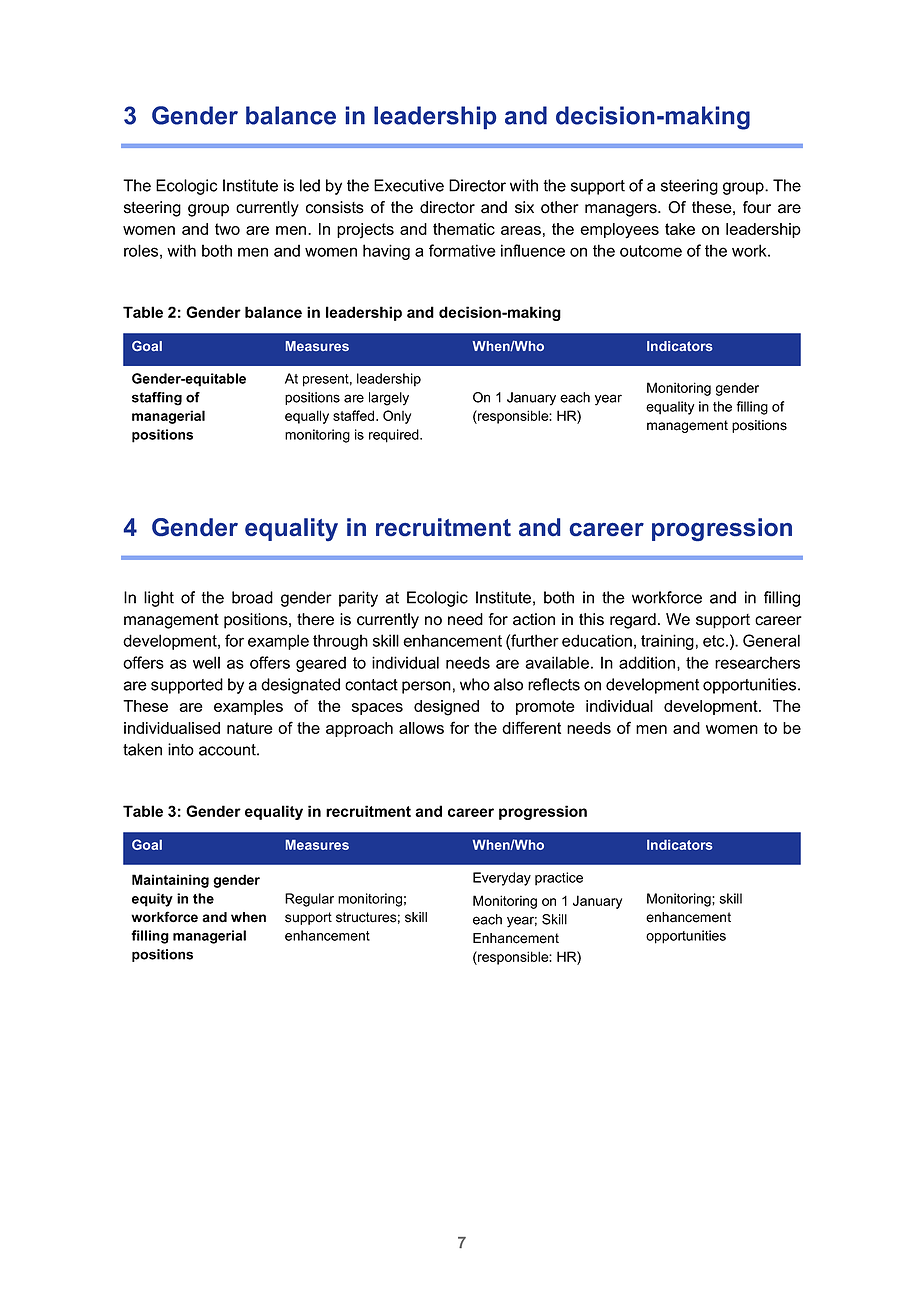 The width and height of the page is (924, 1308). Describe the element at coordinates (757, 207) in the page. I see `four` at that location.
